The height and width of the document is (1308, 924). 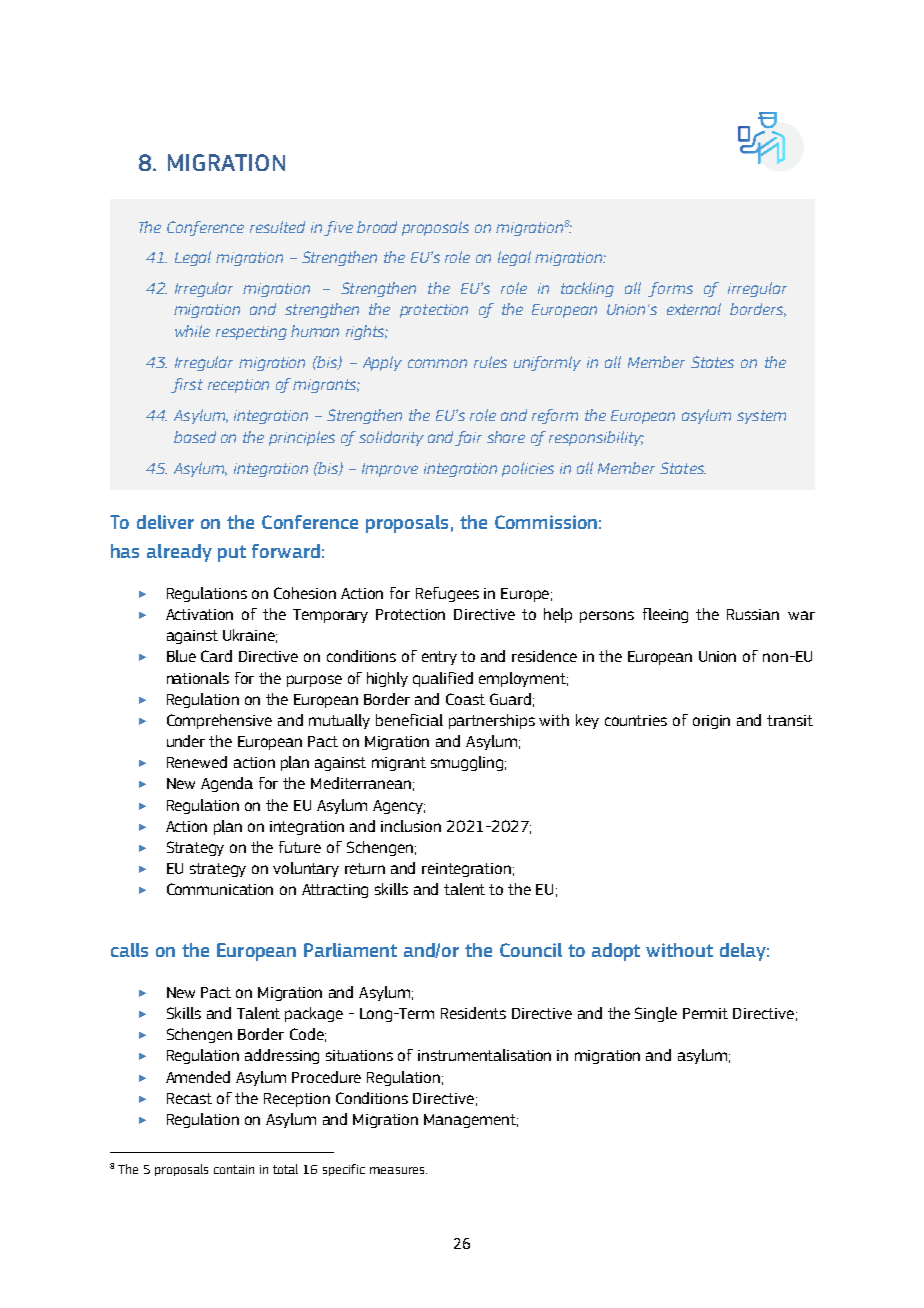 What do you see at coordinates (198, 678) in the document?
I see `nationals` at bounding box center [198, 678].
